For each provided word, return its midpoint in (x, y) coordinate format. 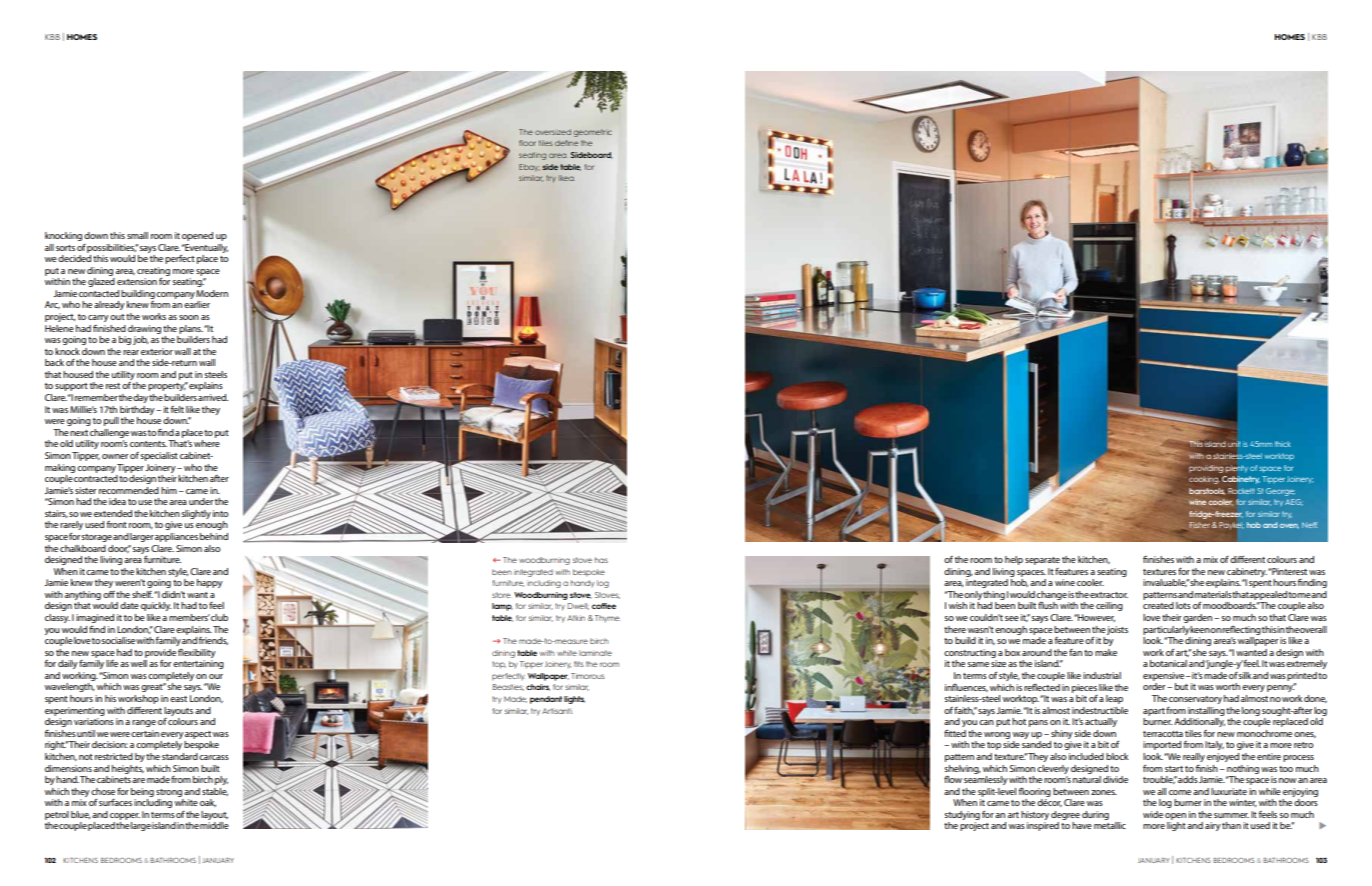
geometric (593, 133)
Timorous (588, 676)
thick (1283, 444)
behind (214, 536)
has (601, 560)
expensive (1165, 676)
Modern (212, 293)
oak (208, 803)
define (566, 143)
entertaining (198, 664)
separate (1042, 561)
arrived (213, 397)
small (137, 235)
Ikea (566, 178)
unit (1234, 444)
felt (177, 409)
